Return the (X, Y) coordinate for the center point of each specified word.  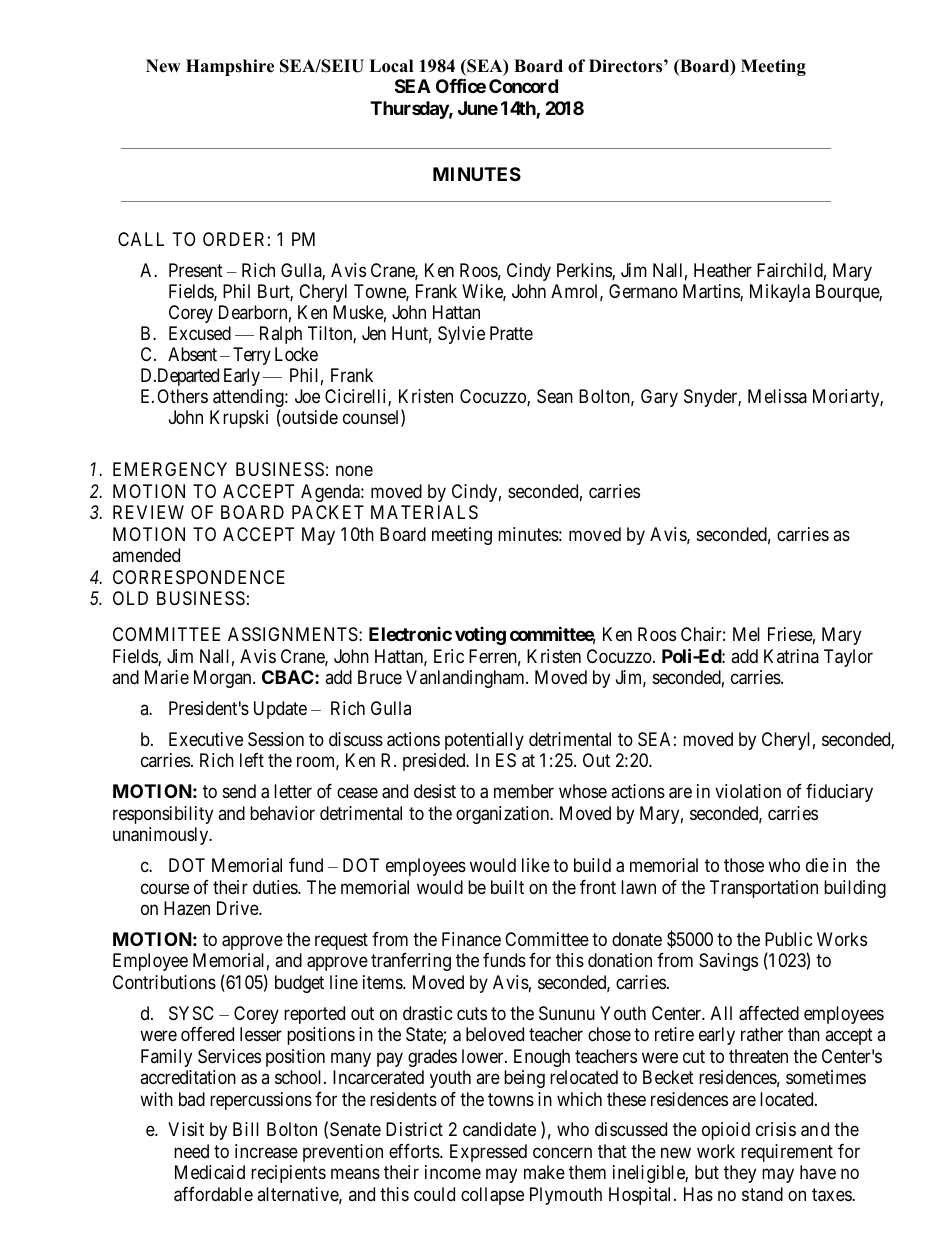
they (740, 1174)
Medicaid (210, 1172)
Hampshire (230, 67)
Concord (523, 86)
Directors (627, 66)
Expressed (488, 1153)
